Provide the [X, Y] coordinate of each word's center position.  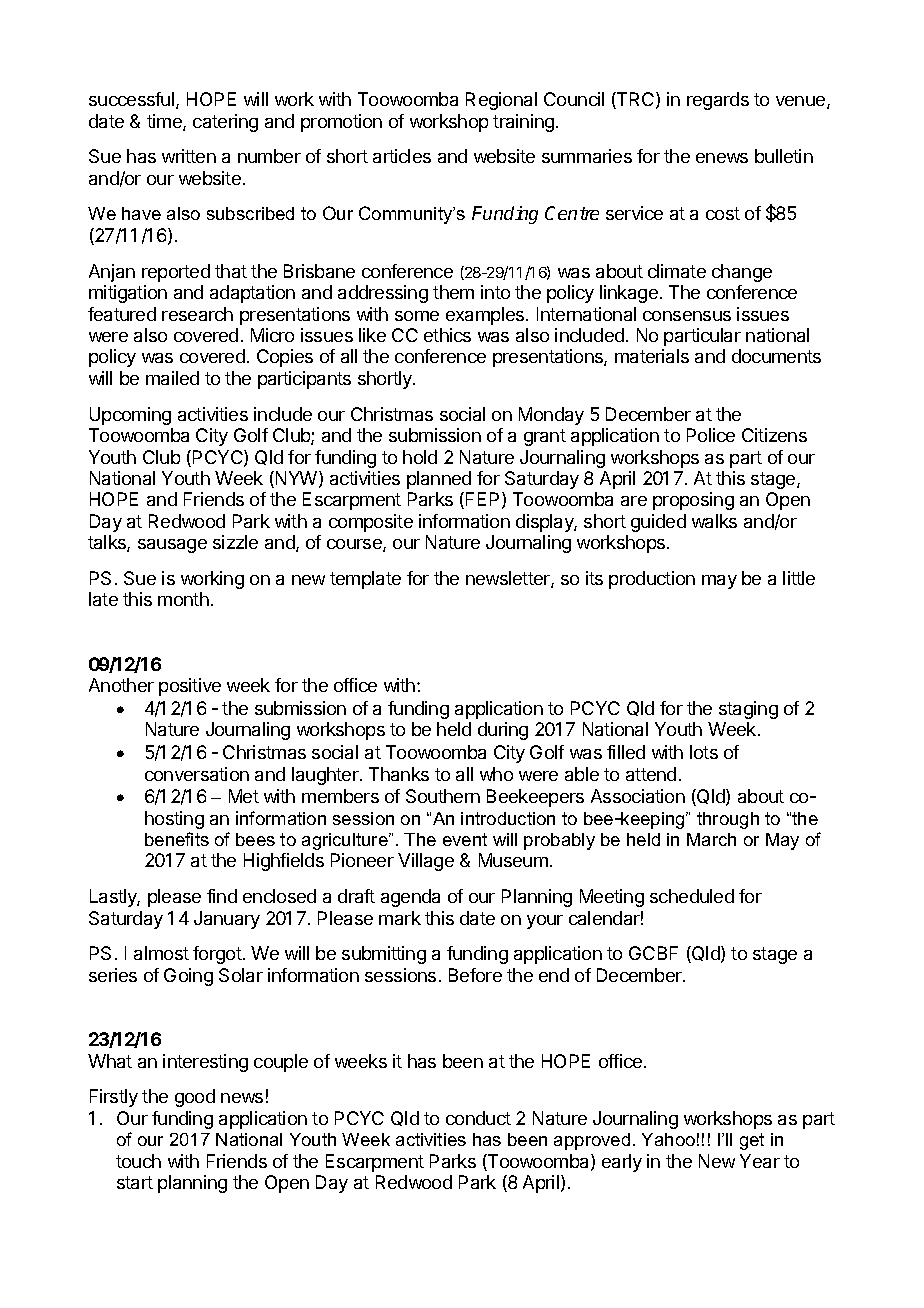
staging [748, 710]
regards [718, 101]
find [222, 896]
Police [711, 435]
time [165, 122]
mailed [172, 378]
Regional [501, 101]
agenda [410, 898]
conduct [478, 1118]
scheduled [692, 896]
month [183, 599]
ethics [447, 335]
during [503, 731]
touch [138, 1161]
